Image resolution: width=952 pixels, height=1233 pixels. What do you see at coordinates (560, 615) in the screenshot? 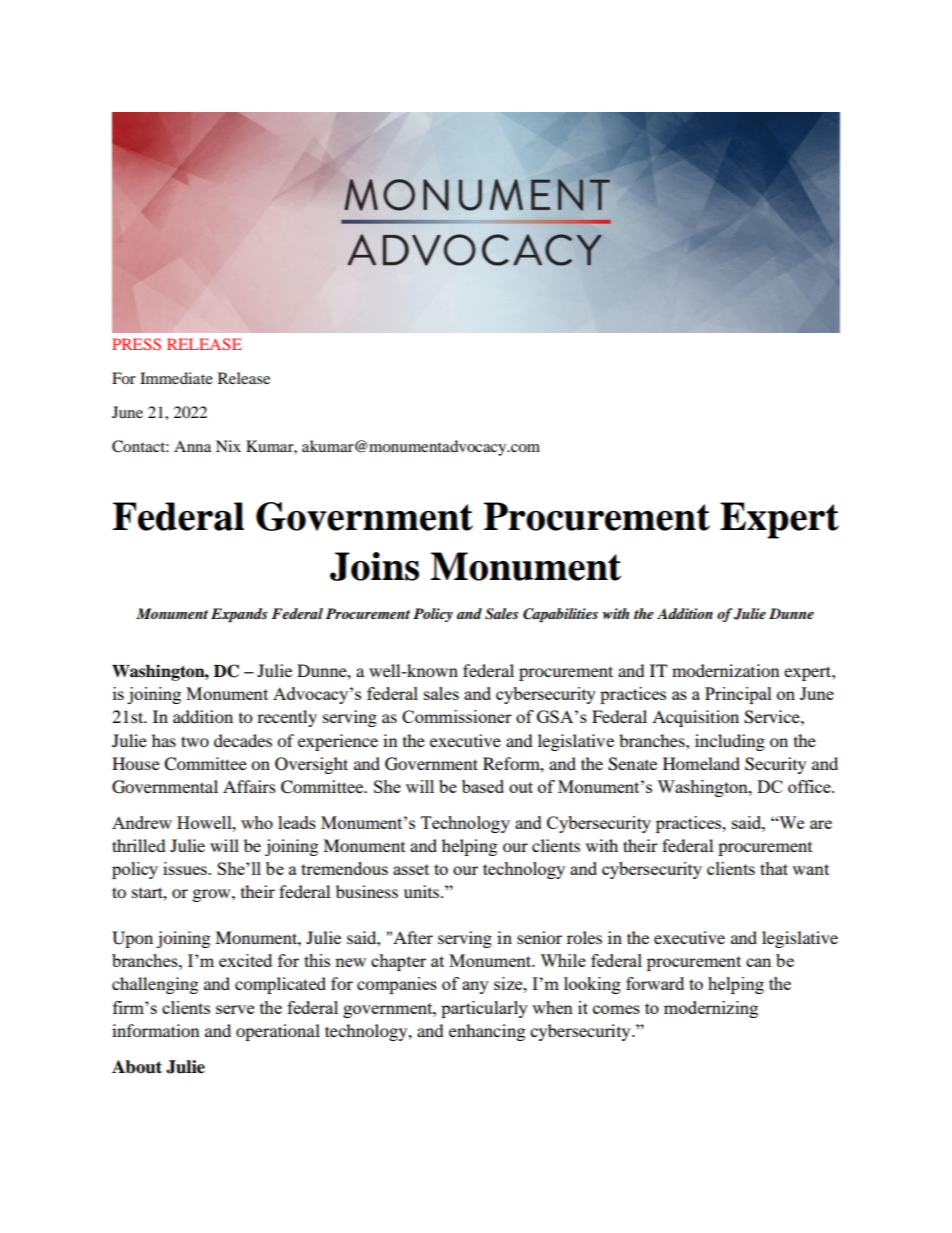
I see `Capabilities` at bounding box center [560, 615].
